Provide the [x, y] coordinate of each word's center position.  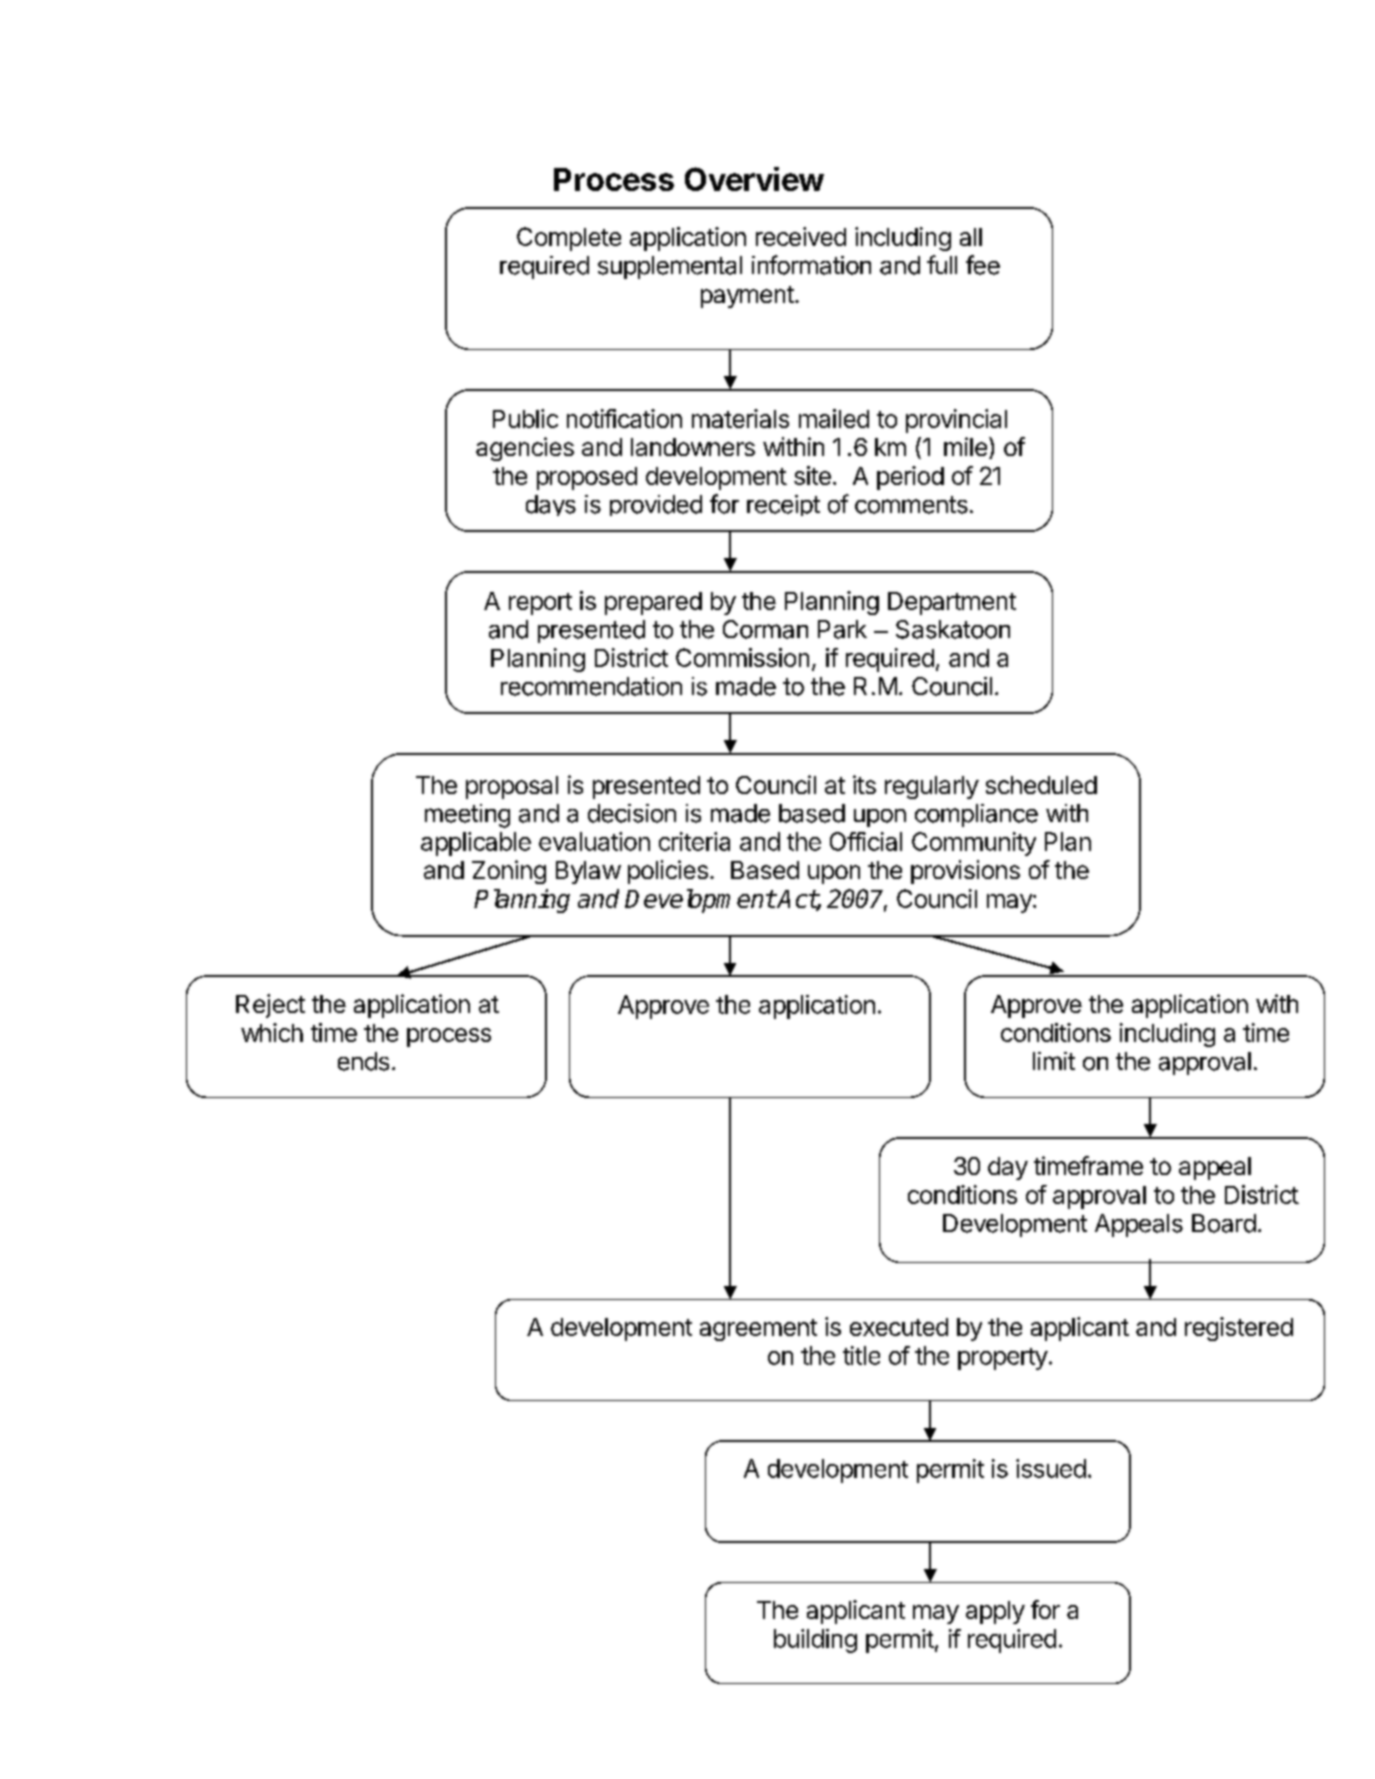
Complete [569, 239]
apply [995, 1612]
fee [983, 265]
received [801, 236]
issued [1051, 1468]
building [815, 1641]
